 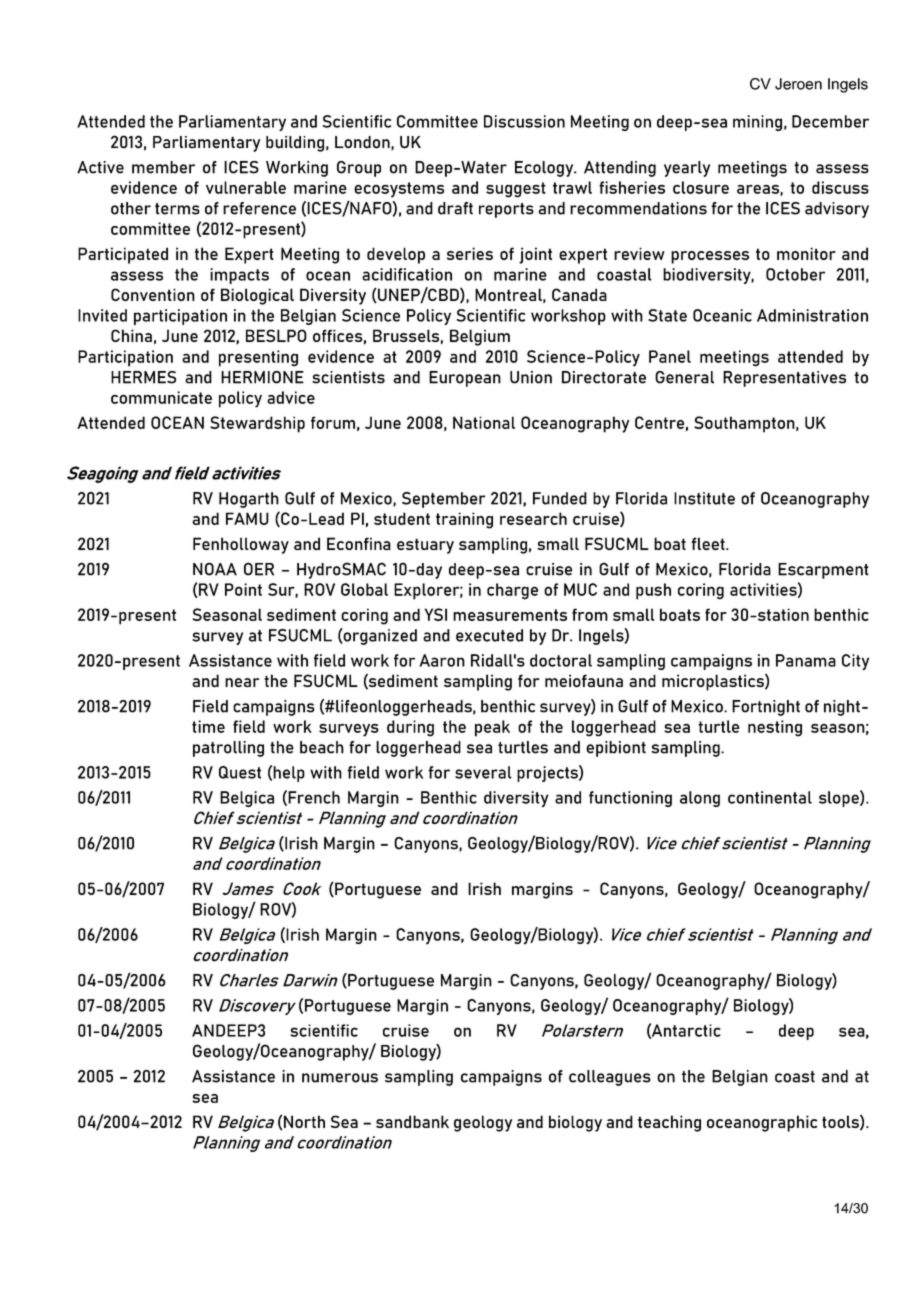 What do you see at coordinates (775, 728) in the page?
I see `nesting` at bounding box center [775, 728].
